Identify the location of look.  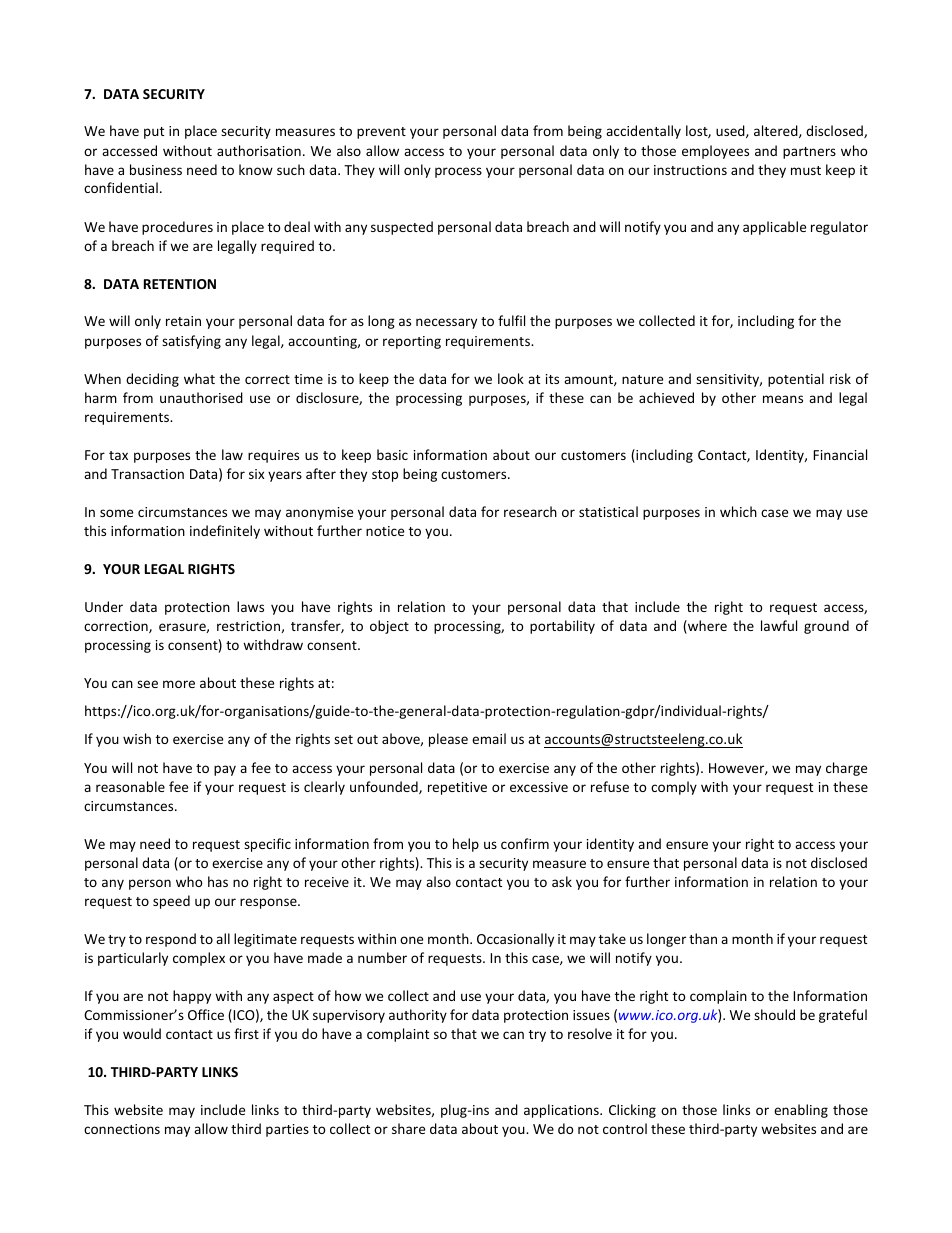
(511, 378).
